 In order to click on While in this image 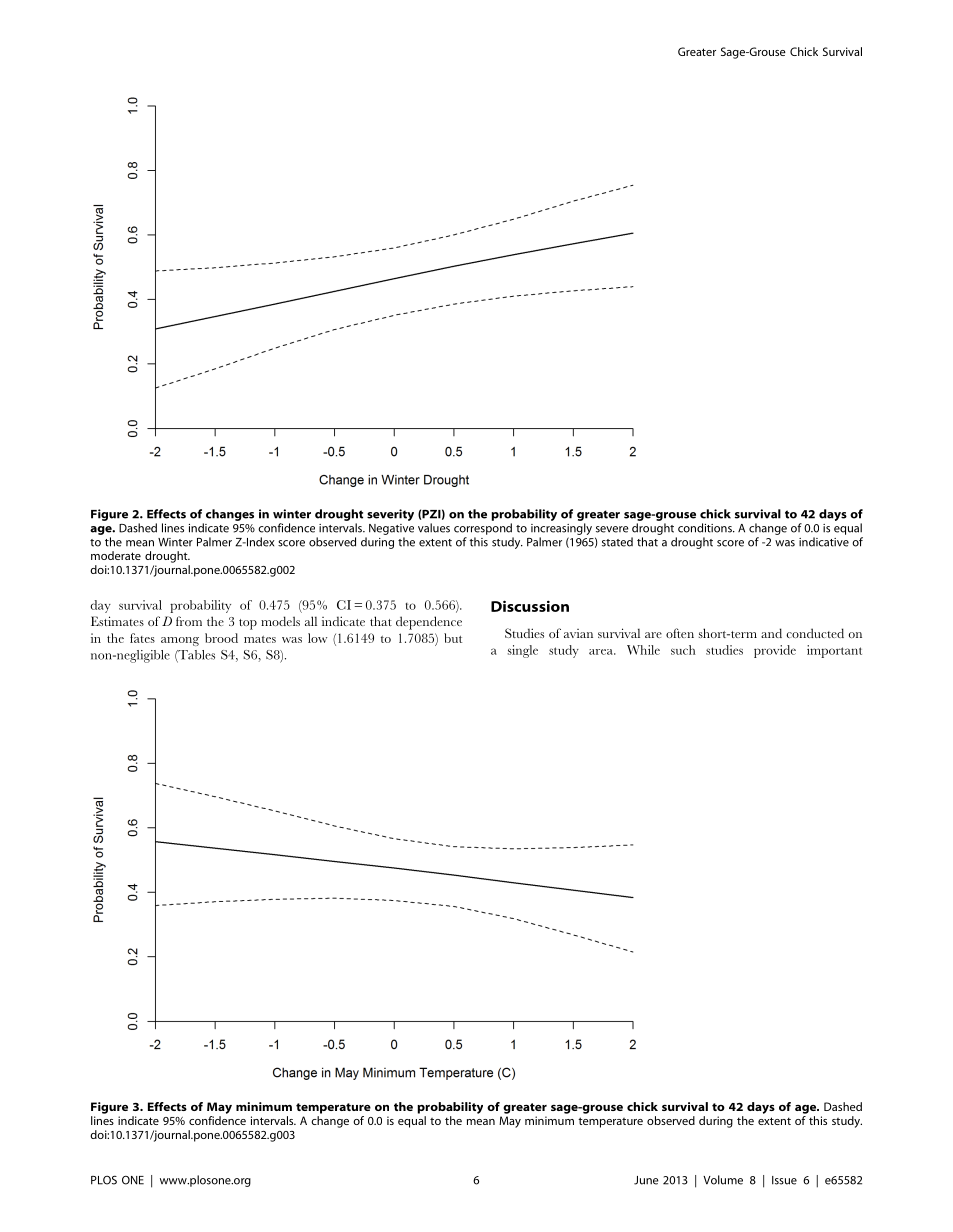, I will do `click(643, 650)`.
